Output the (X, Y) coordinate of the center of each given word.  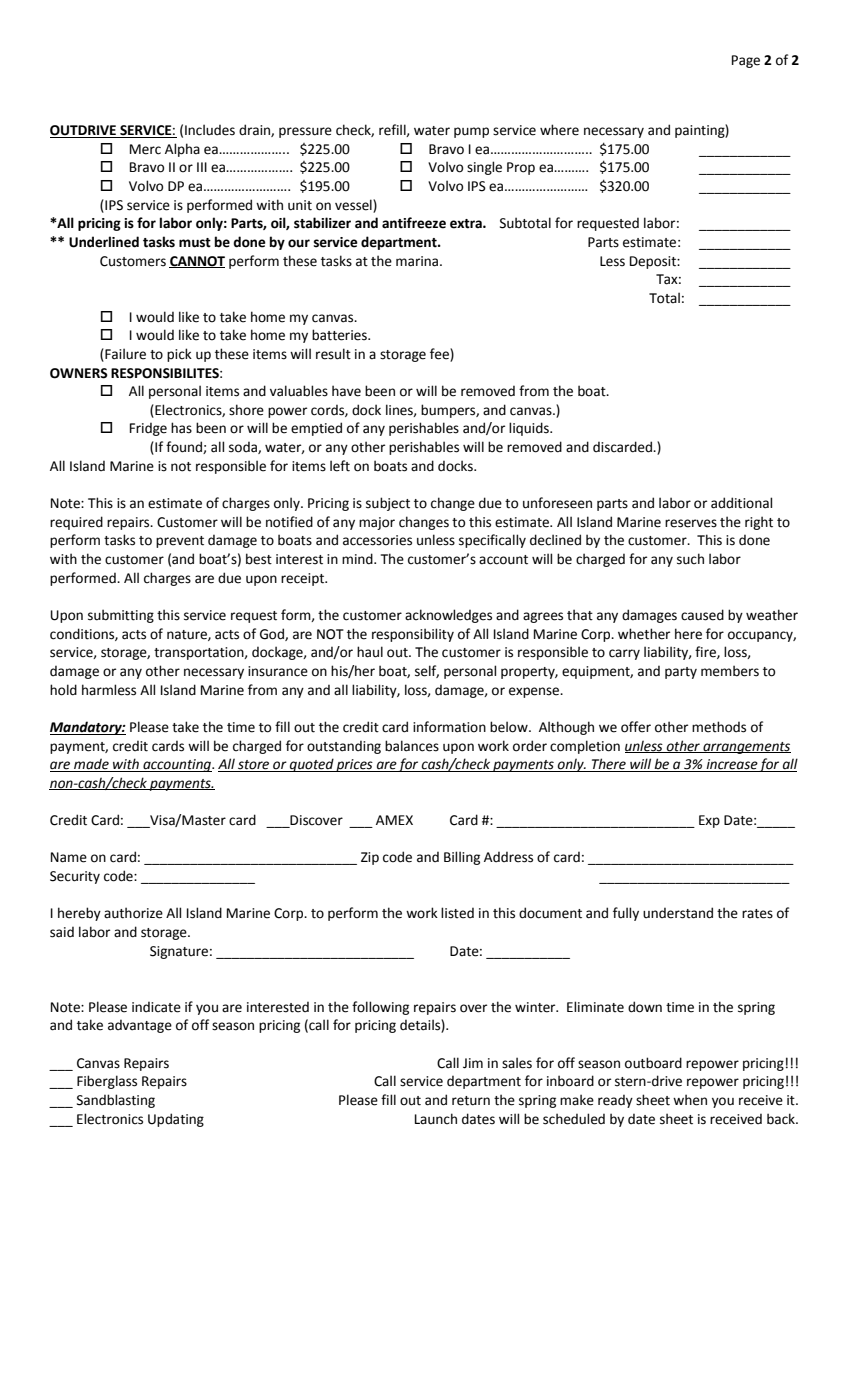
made (91, 765)
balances (412, 746)
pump (471, 132)
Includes (210, 130)
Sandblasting (116, 1101)
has (181, 428)
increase (731, 765)
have (346, 391)
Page (746, 61)
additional (741, 503)
